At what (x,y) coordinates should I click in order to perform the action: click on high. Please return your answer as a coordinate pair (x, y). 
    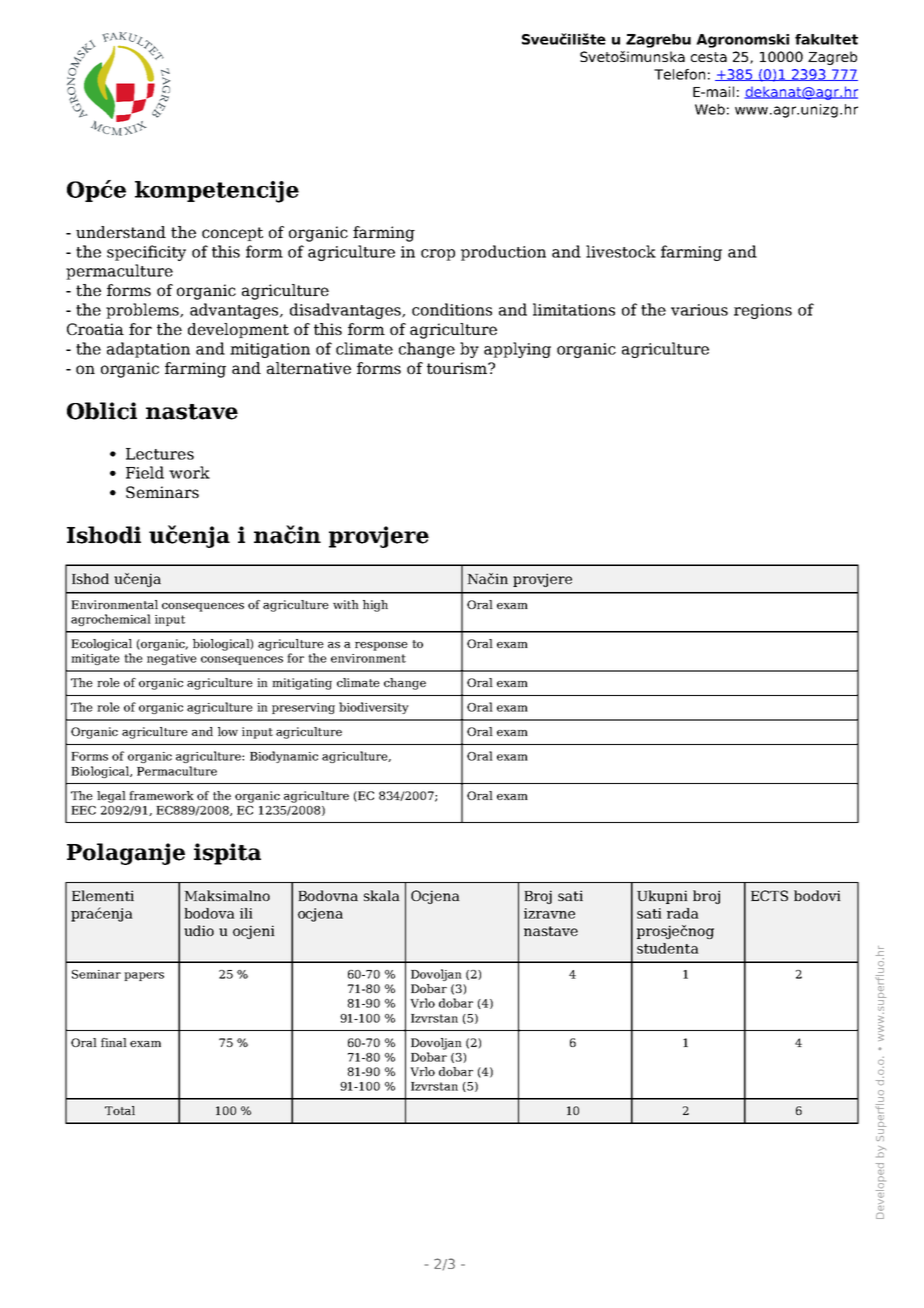
    Looking at the image, I should click on (375, 606).
